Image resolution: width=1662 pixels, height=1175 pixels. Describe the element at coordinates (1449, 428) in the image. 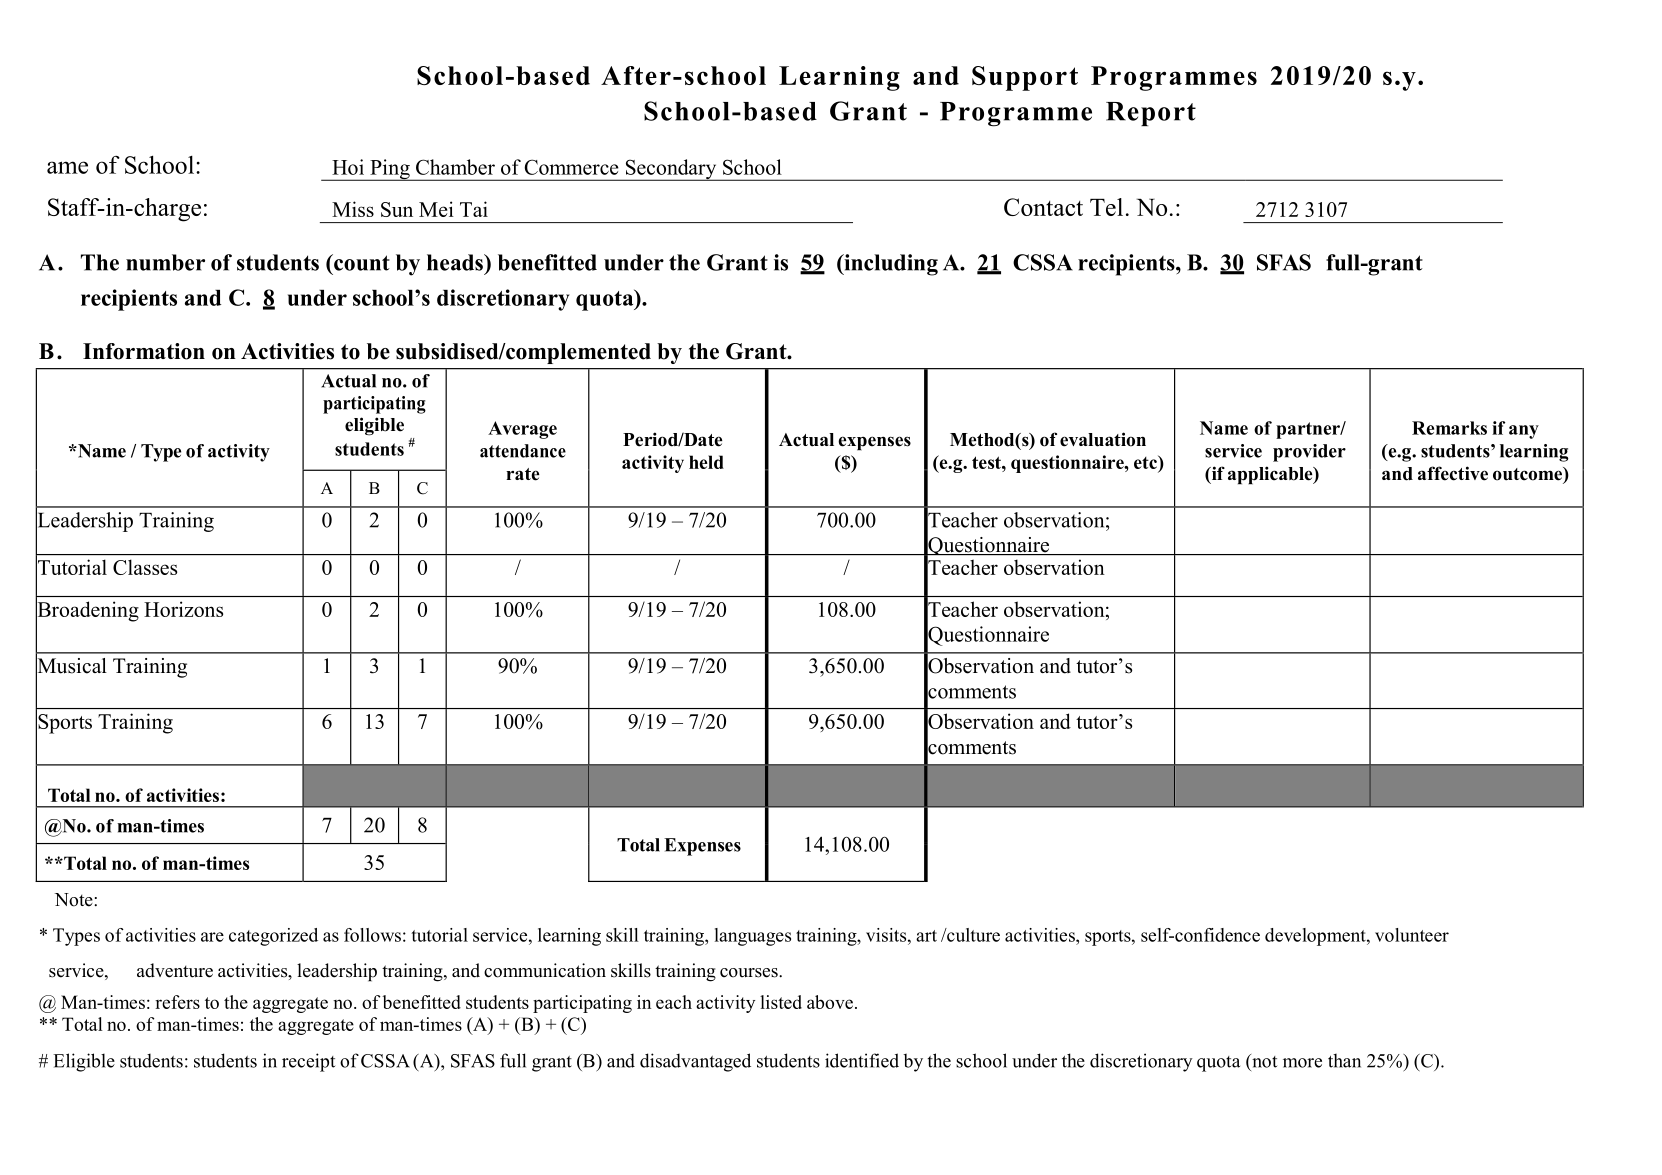

I see `Remarks` at that location.
